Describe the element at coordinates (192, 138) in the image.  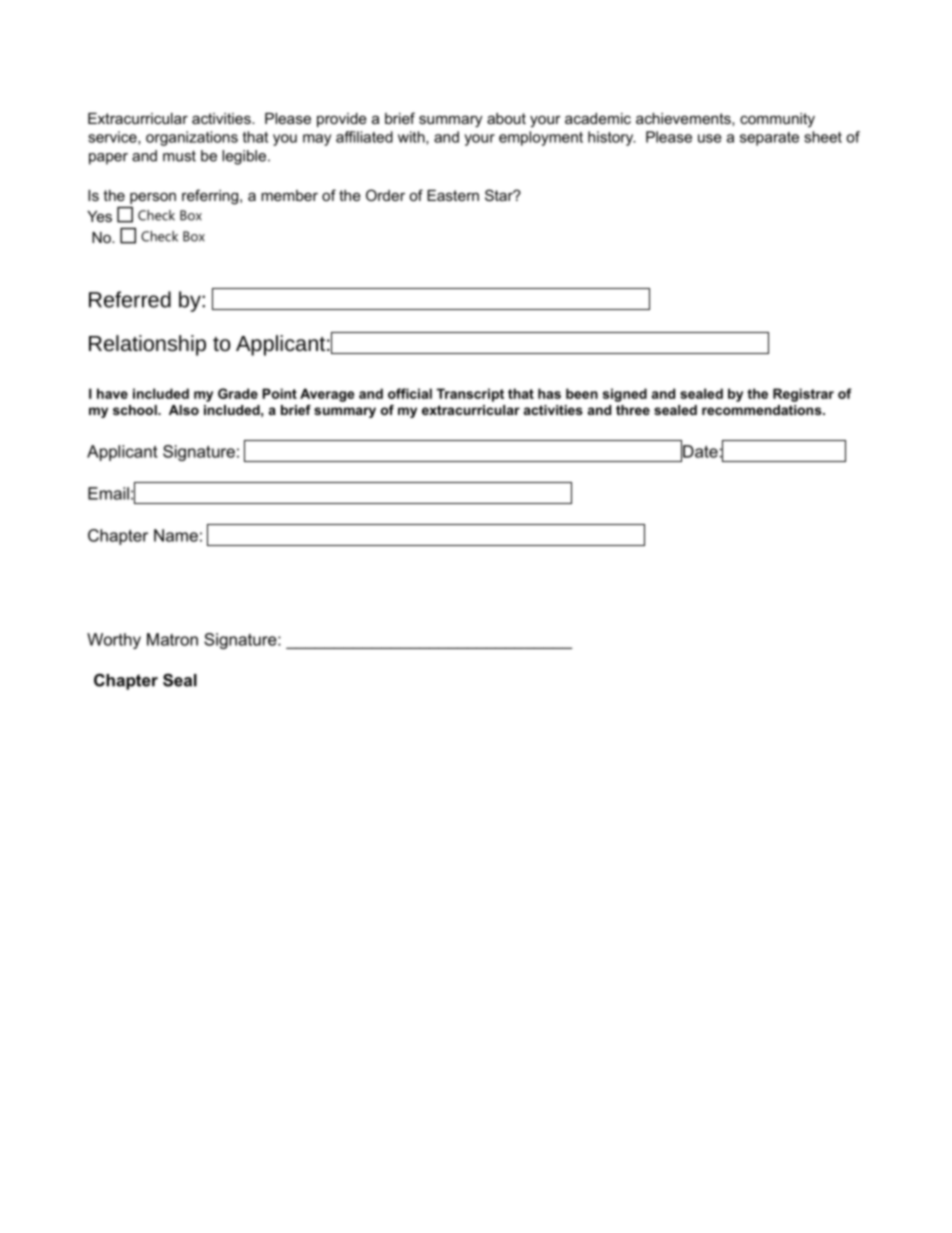
I see `organizations` at that location.
